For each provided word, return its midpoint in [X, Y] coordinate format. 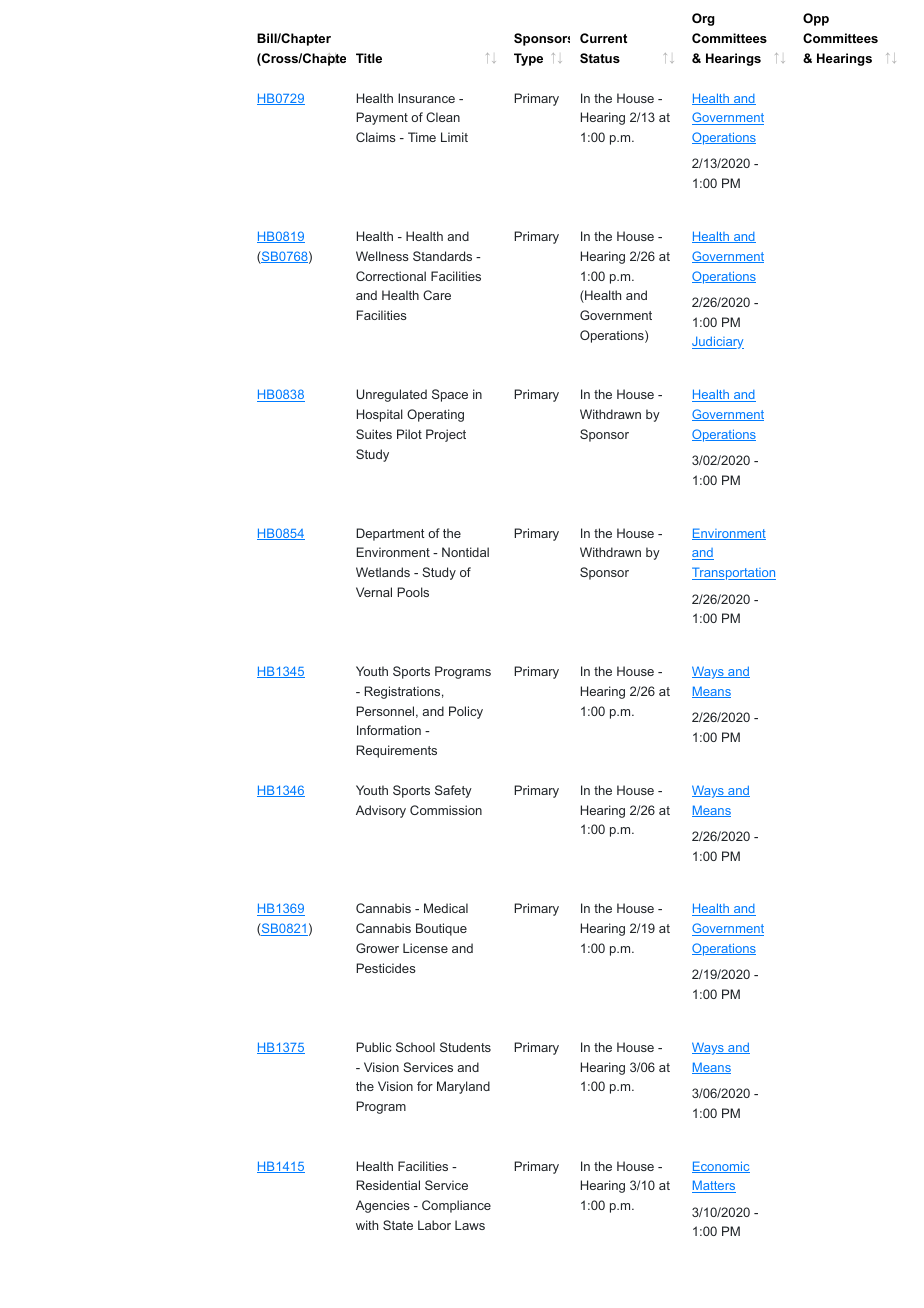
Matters [714, 1186]
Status [600, 58]
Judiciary [718, 342]
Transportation [734, 573]
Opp [816, 19]
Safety [453, 791]
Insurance [426, 98]
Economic [721, 1167]
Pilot [409, 434]
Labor [434, 1225]
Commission [446, 810]
